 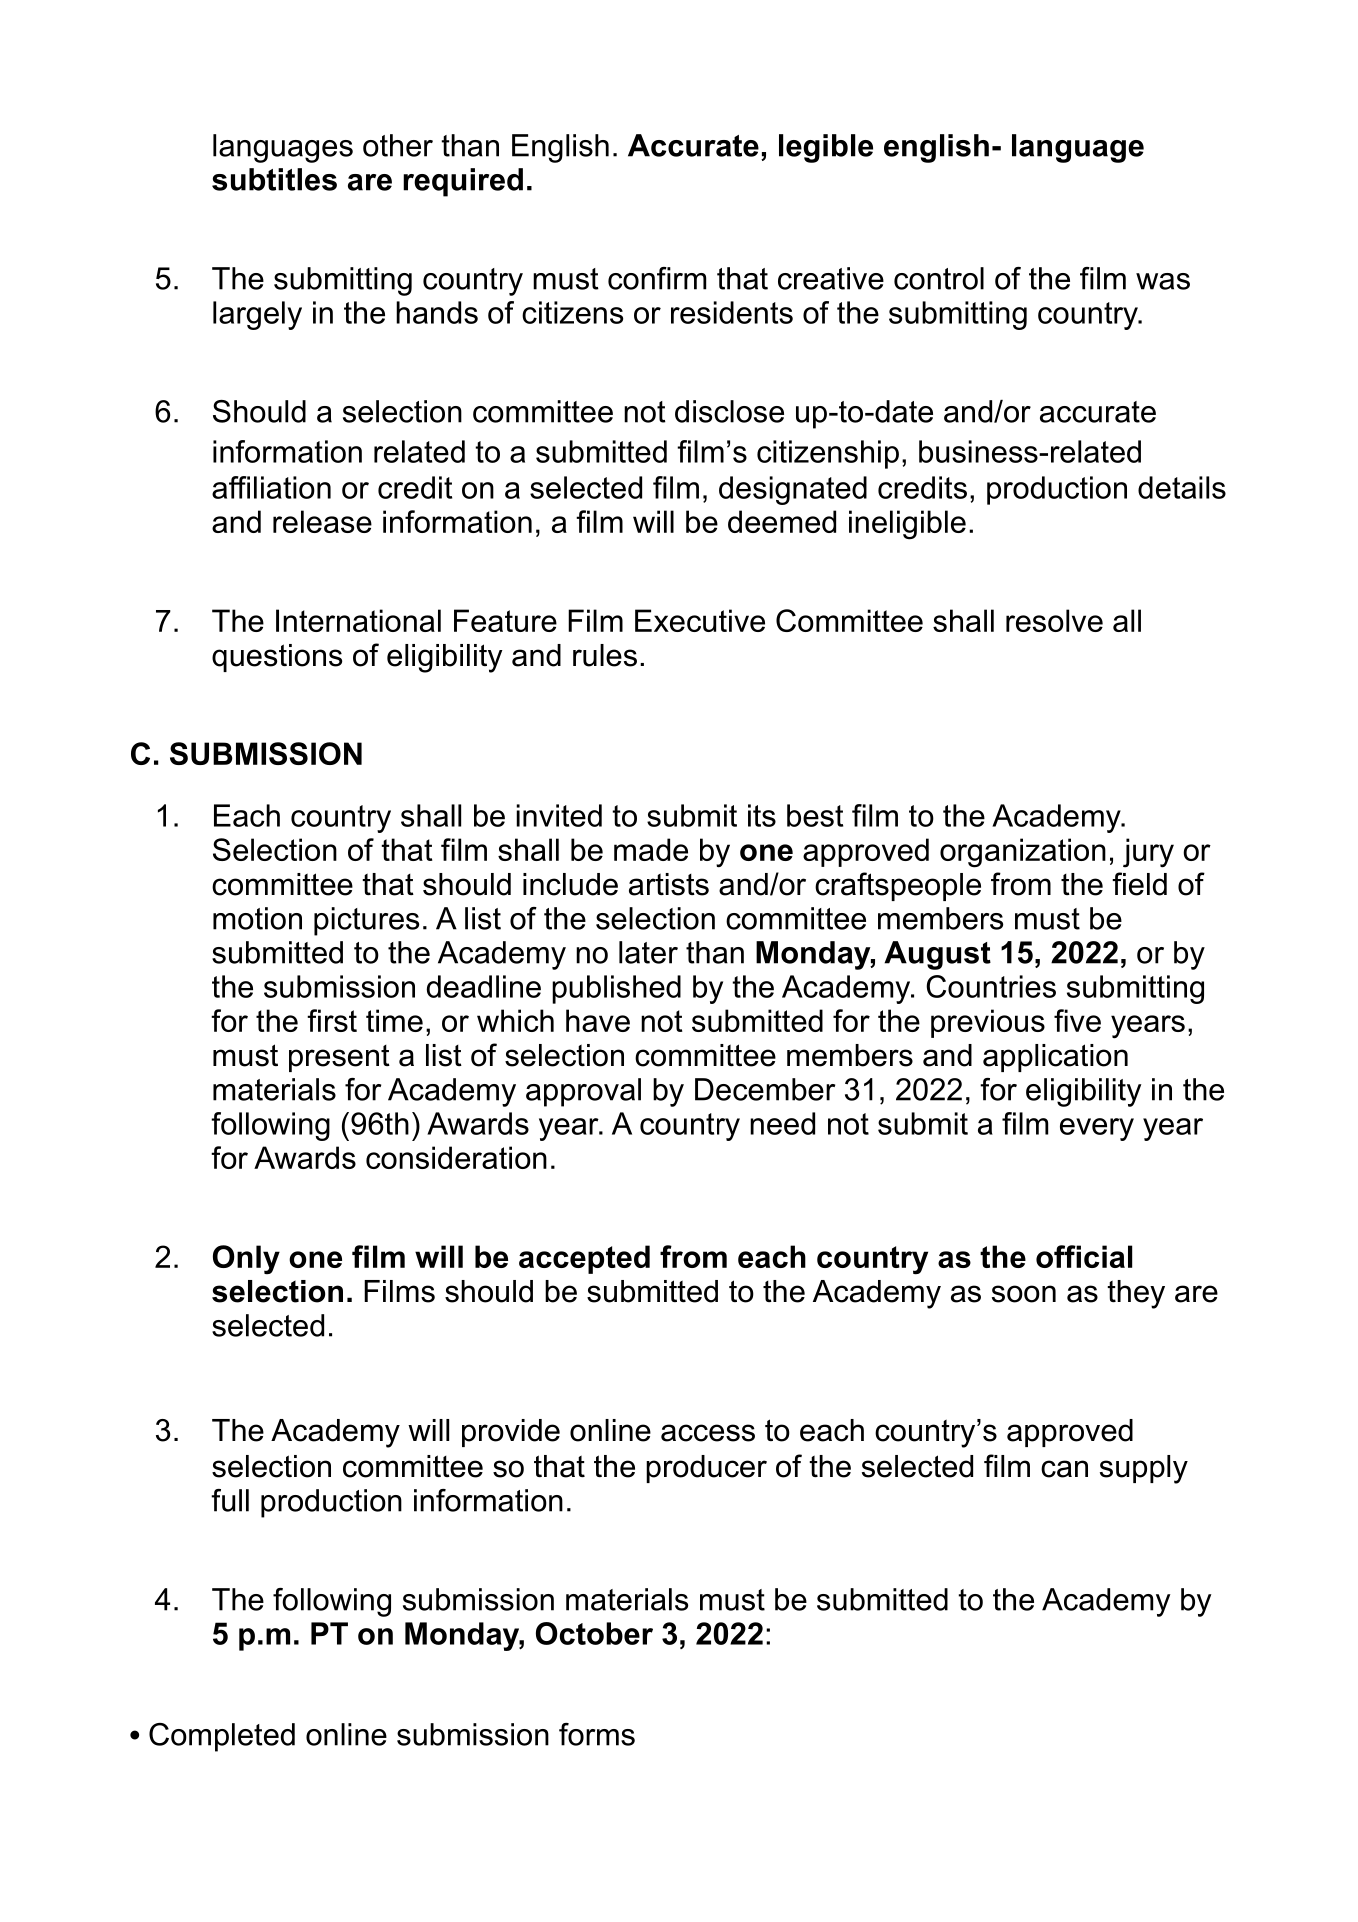 I want to click on pictures, so click(x=366, y=921).
